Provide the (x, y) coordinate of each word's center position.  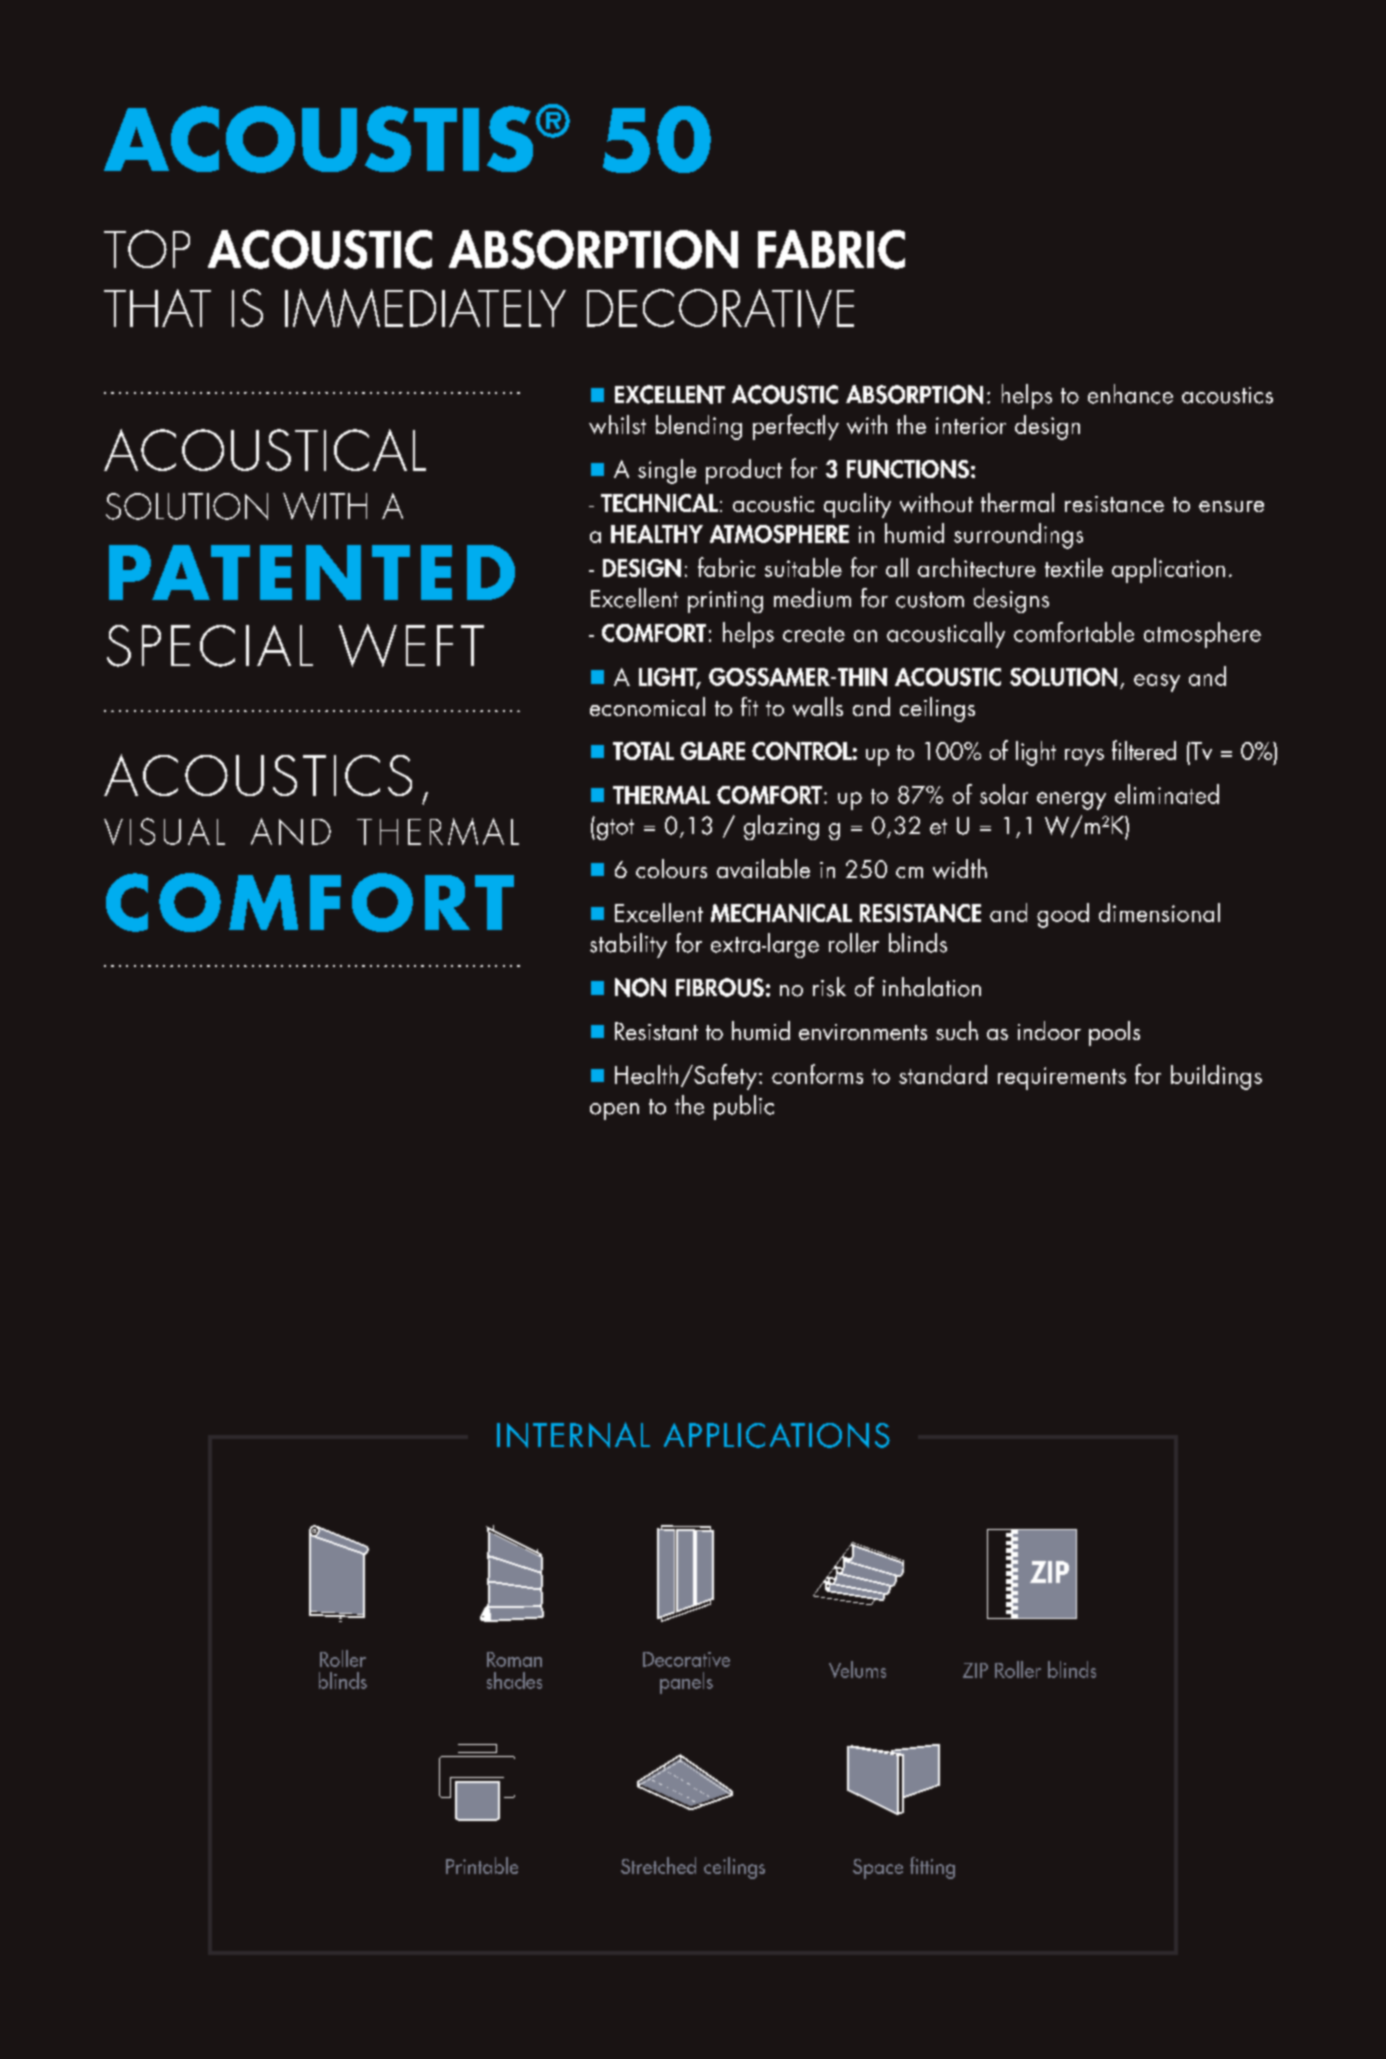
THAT (157, 308)
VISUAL (164, 831)
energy (1071, 801)
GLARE (713, 751)
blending (699, 427)
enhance (1130, 394)
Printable (482, 1865)
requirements (1062, 1078)
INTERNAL (573, 1435)
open (614, 1111)
